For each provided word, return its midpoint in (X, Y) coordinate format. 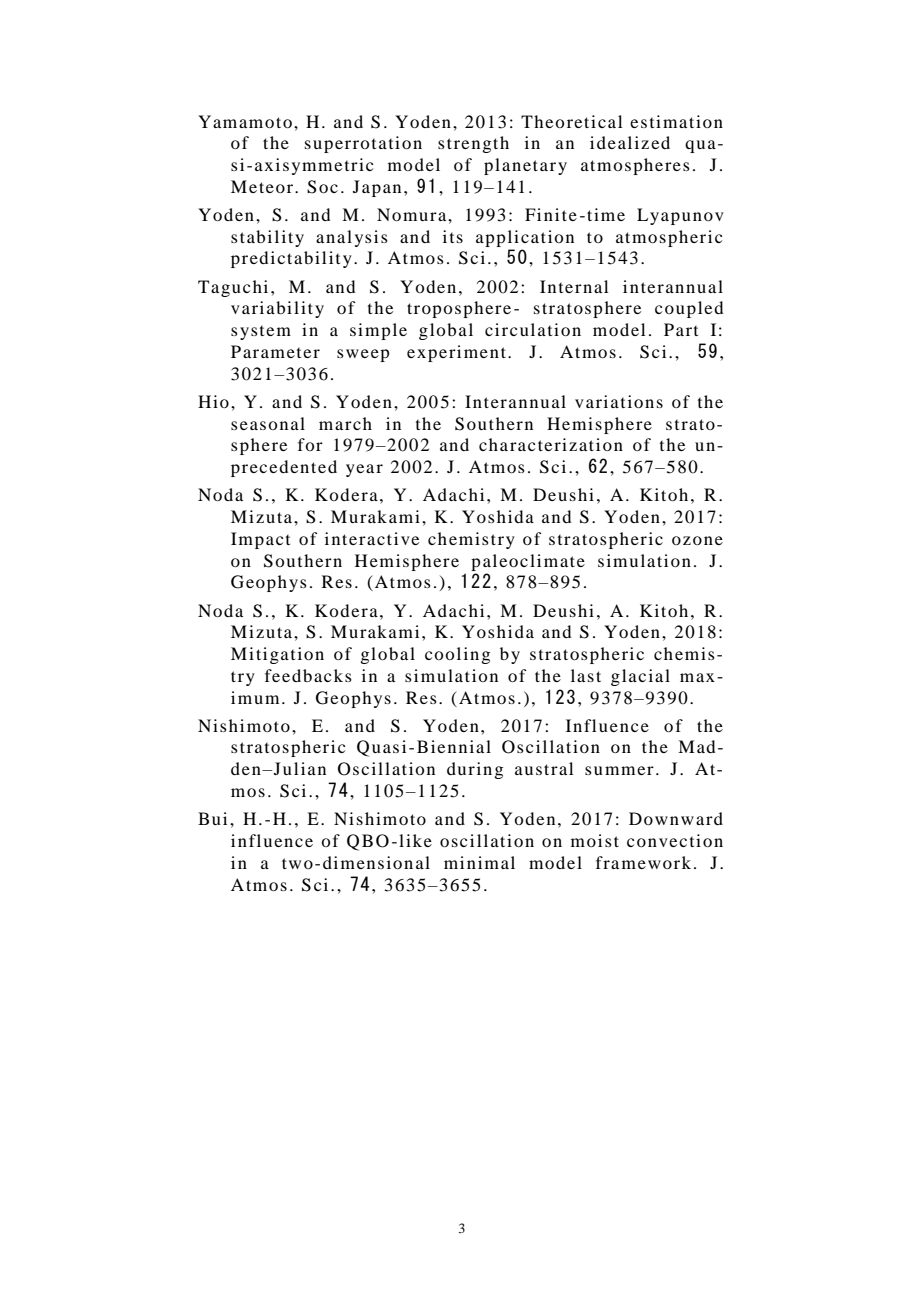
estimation (676, 121)
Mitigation (277, 655)
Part (681, 329)
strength (473, 144)
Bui (212, 818)
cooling (457, 655)
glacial (640, 677)
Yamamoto (245, 121)
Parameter (275, 351)
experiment (456, 353)
